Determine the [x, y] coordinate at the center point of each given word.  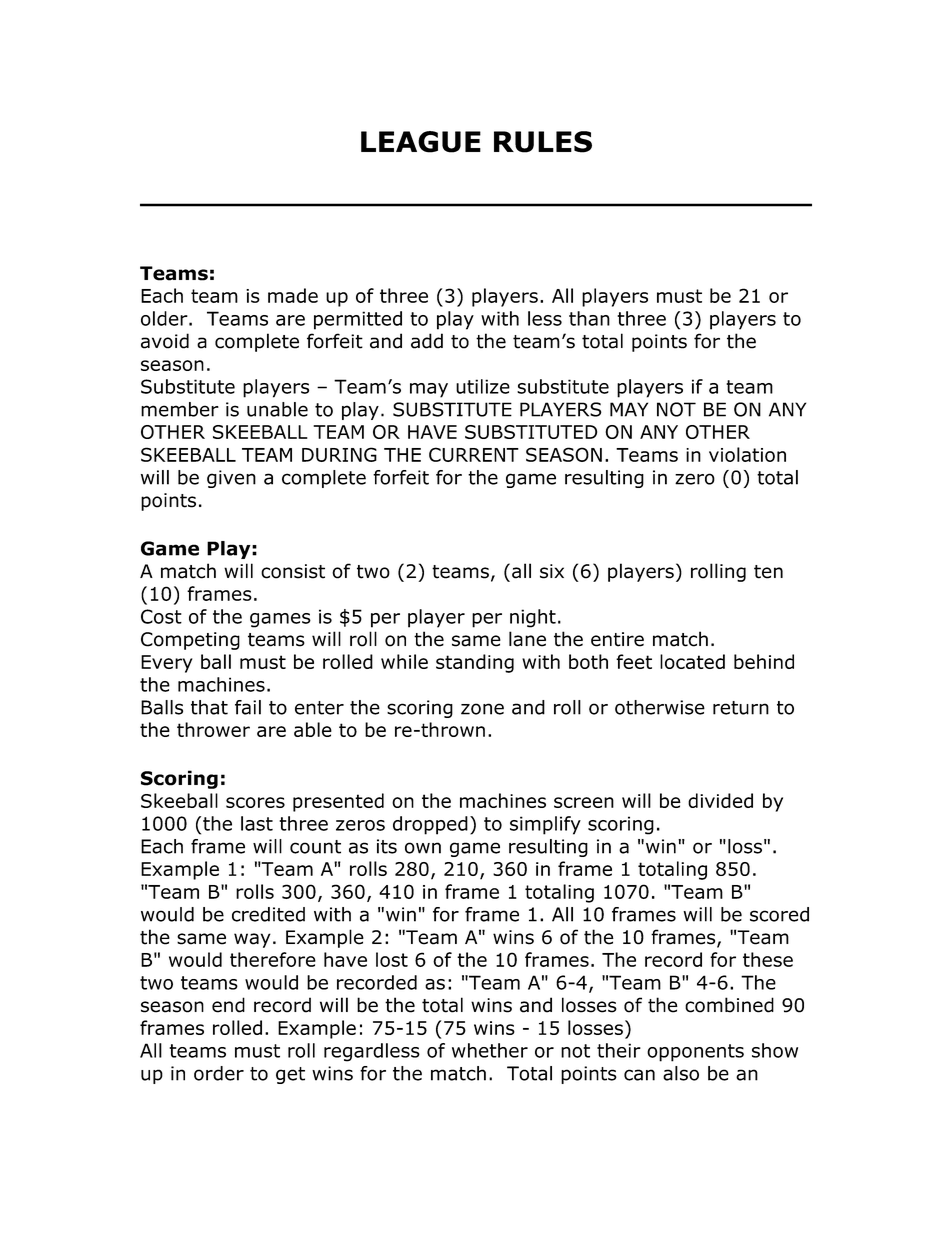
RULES [543, 142]
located [692, 661]
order [219, 1073]
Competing [190, 641]
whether [490, 1050]
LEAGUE [421, 142]
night [533, 618]
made [293, 295]
